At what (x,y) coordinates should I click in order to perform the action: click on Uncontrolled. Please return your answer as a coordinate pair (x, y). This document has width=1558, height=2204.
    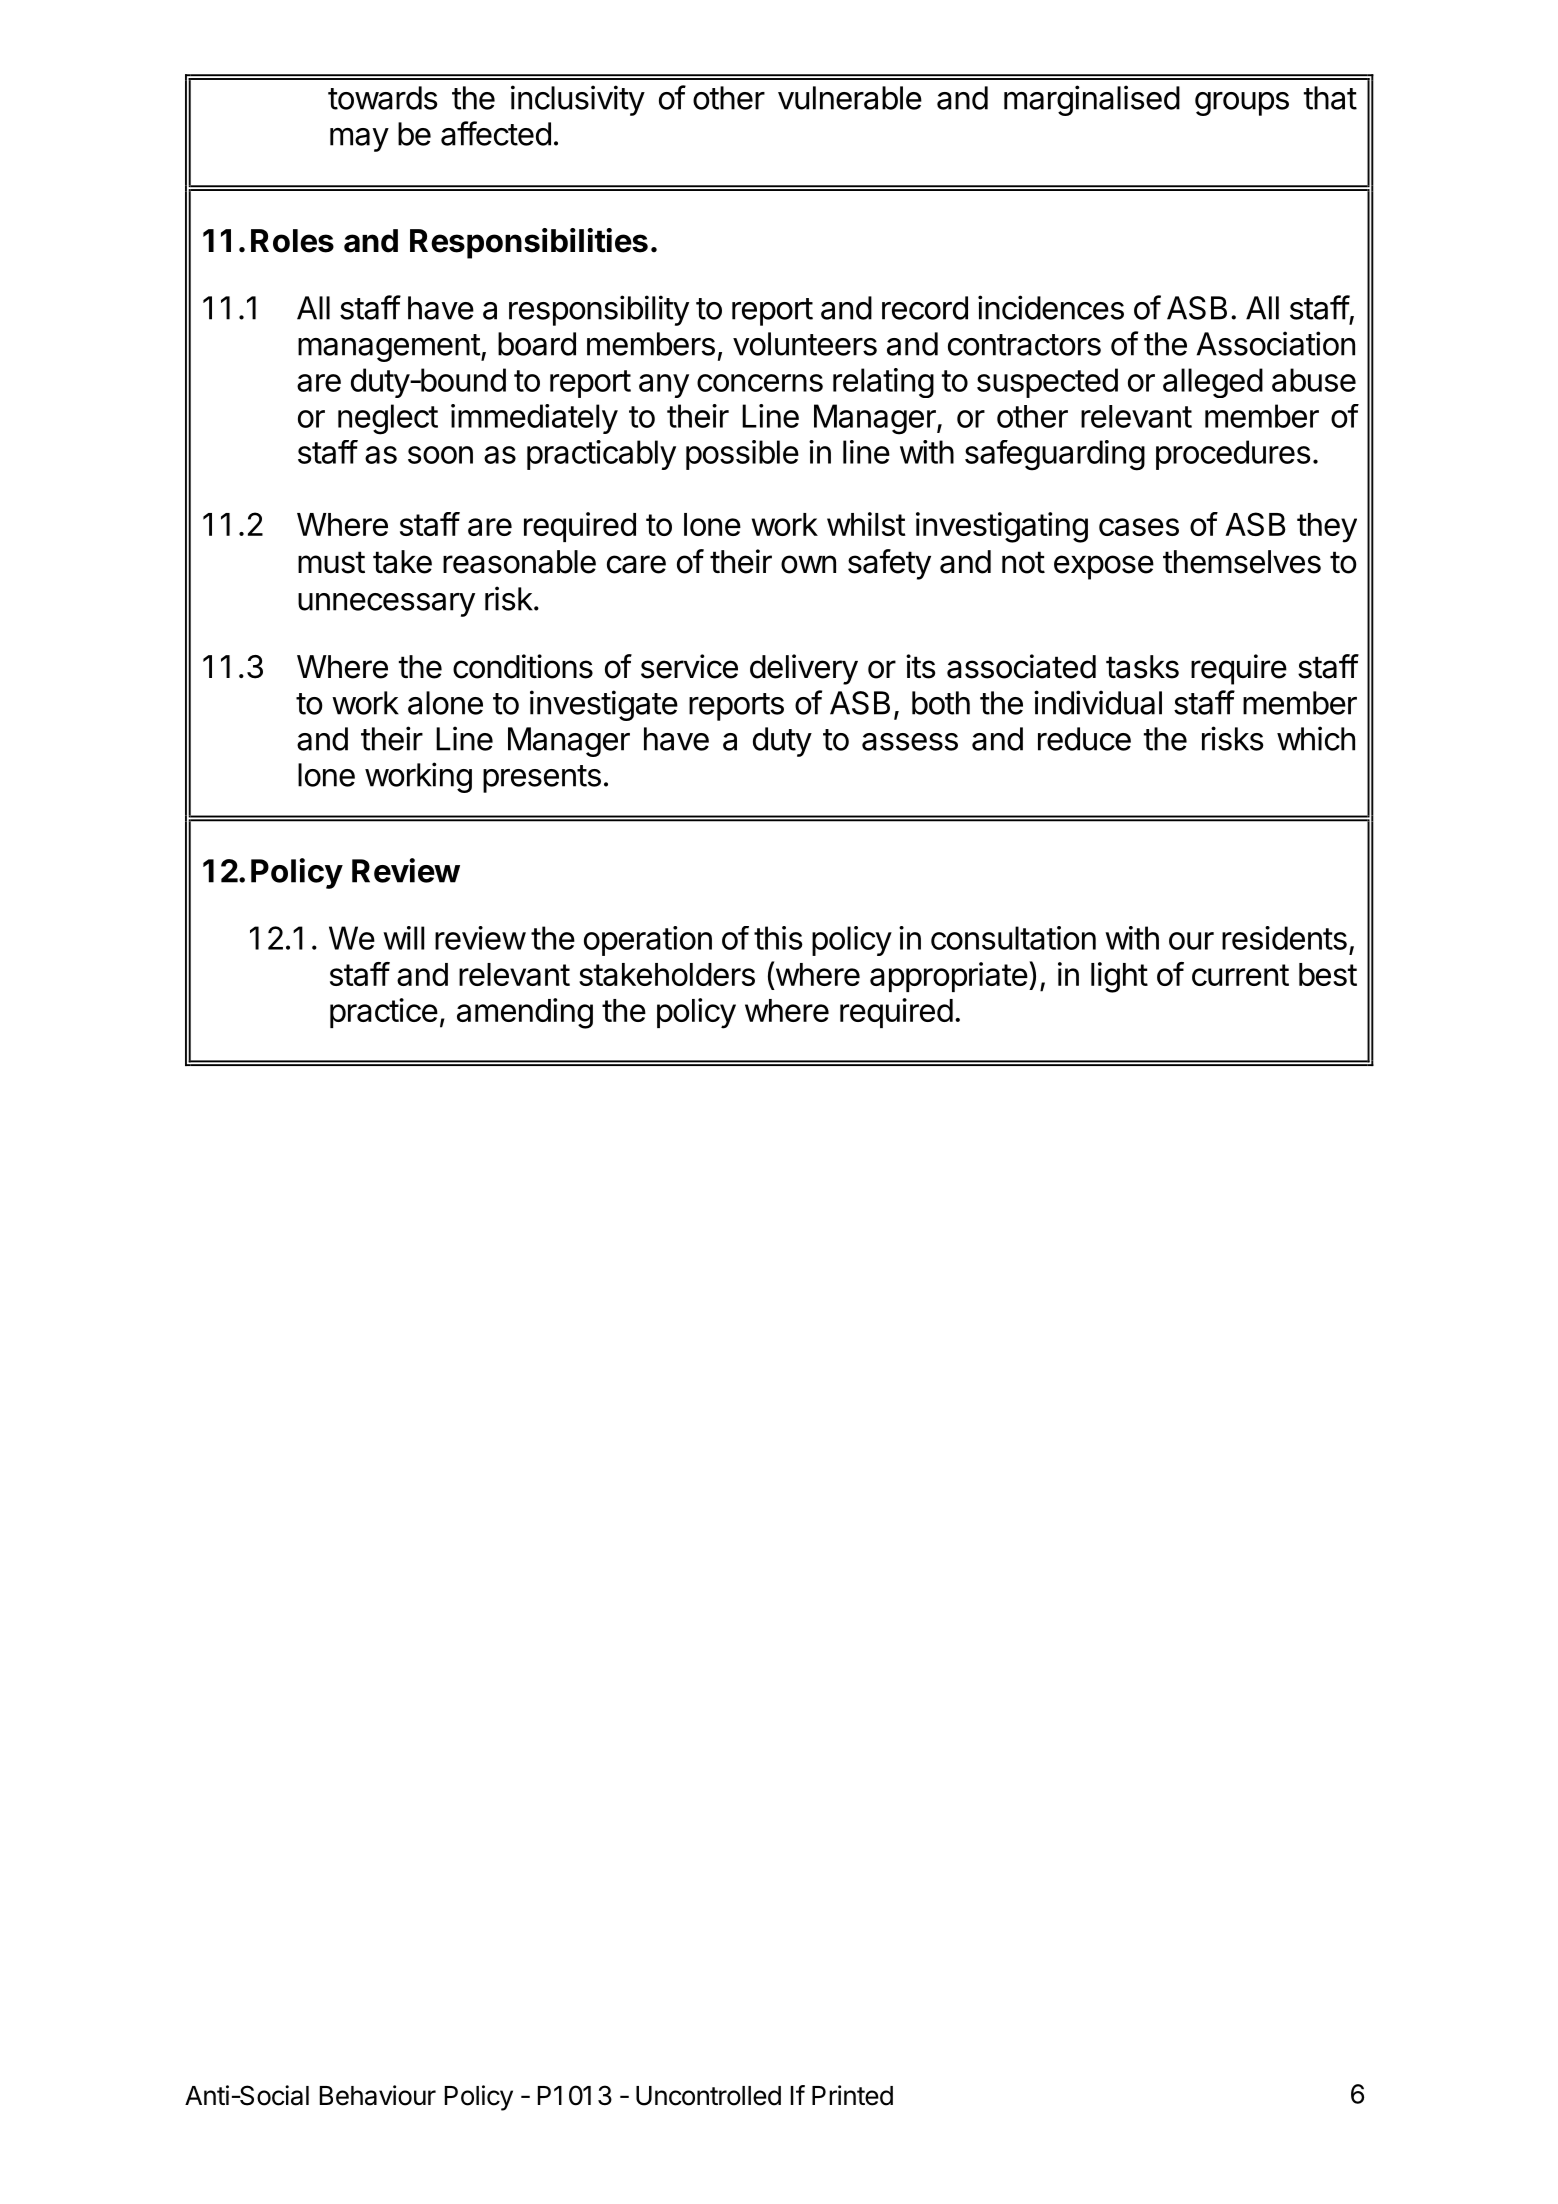
    Looking at the image, I should click on (708, 2096).
